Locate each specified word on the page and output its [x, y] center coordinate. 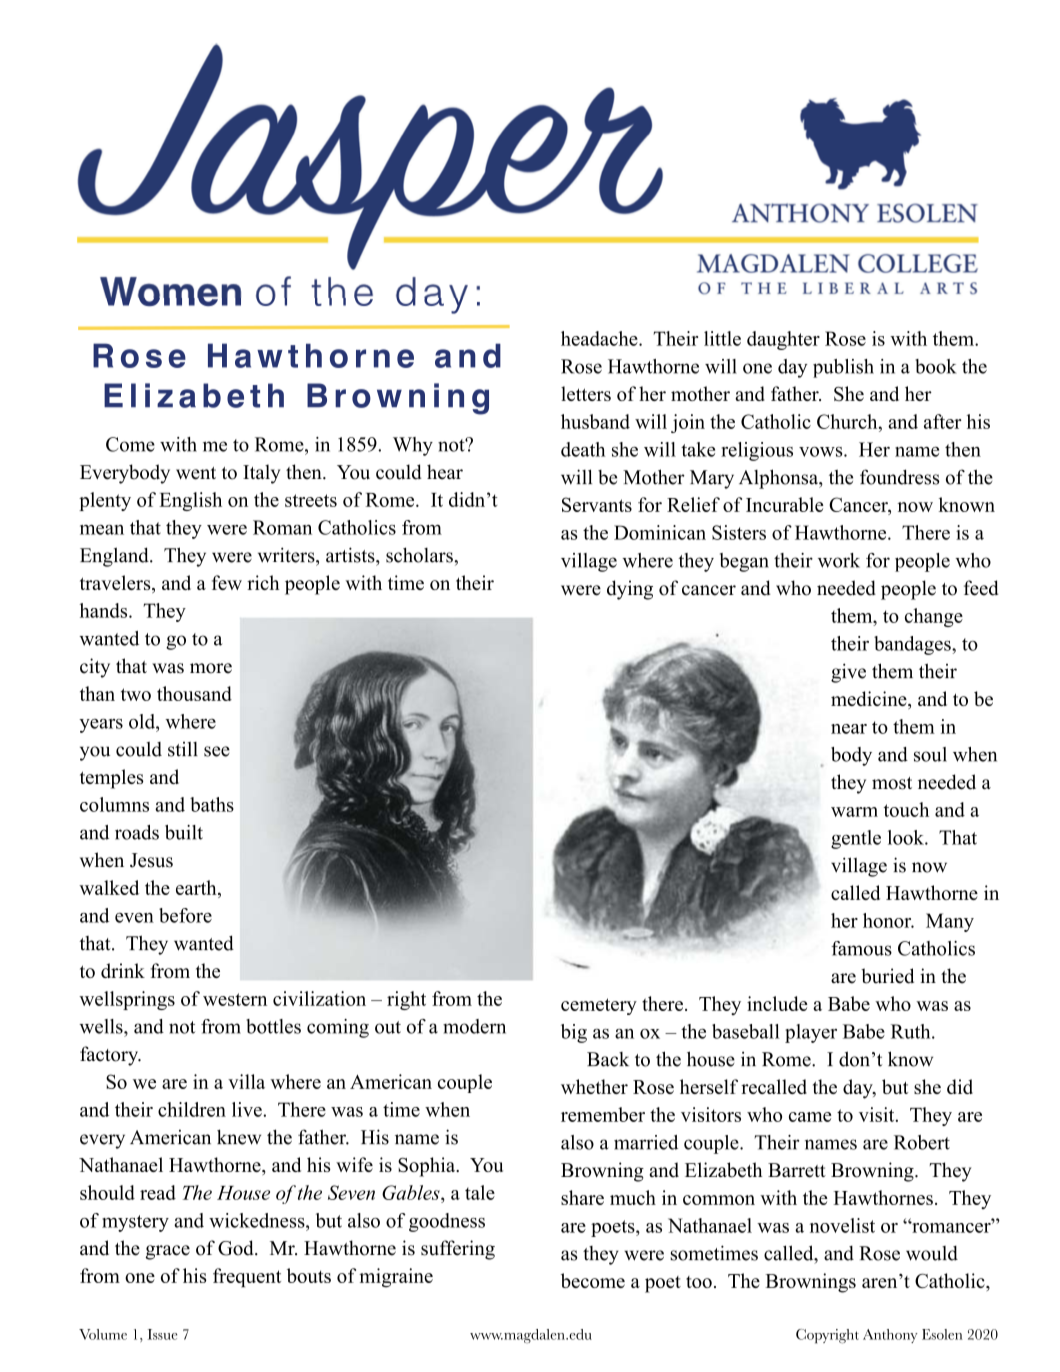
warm [854, 812]
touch [906, 809]
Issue [162, 1334]
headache [600, 338]
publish [843, 368]
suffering [458, 1250]
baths [212, 804]
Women [170, 291]
